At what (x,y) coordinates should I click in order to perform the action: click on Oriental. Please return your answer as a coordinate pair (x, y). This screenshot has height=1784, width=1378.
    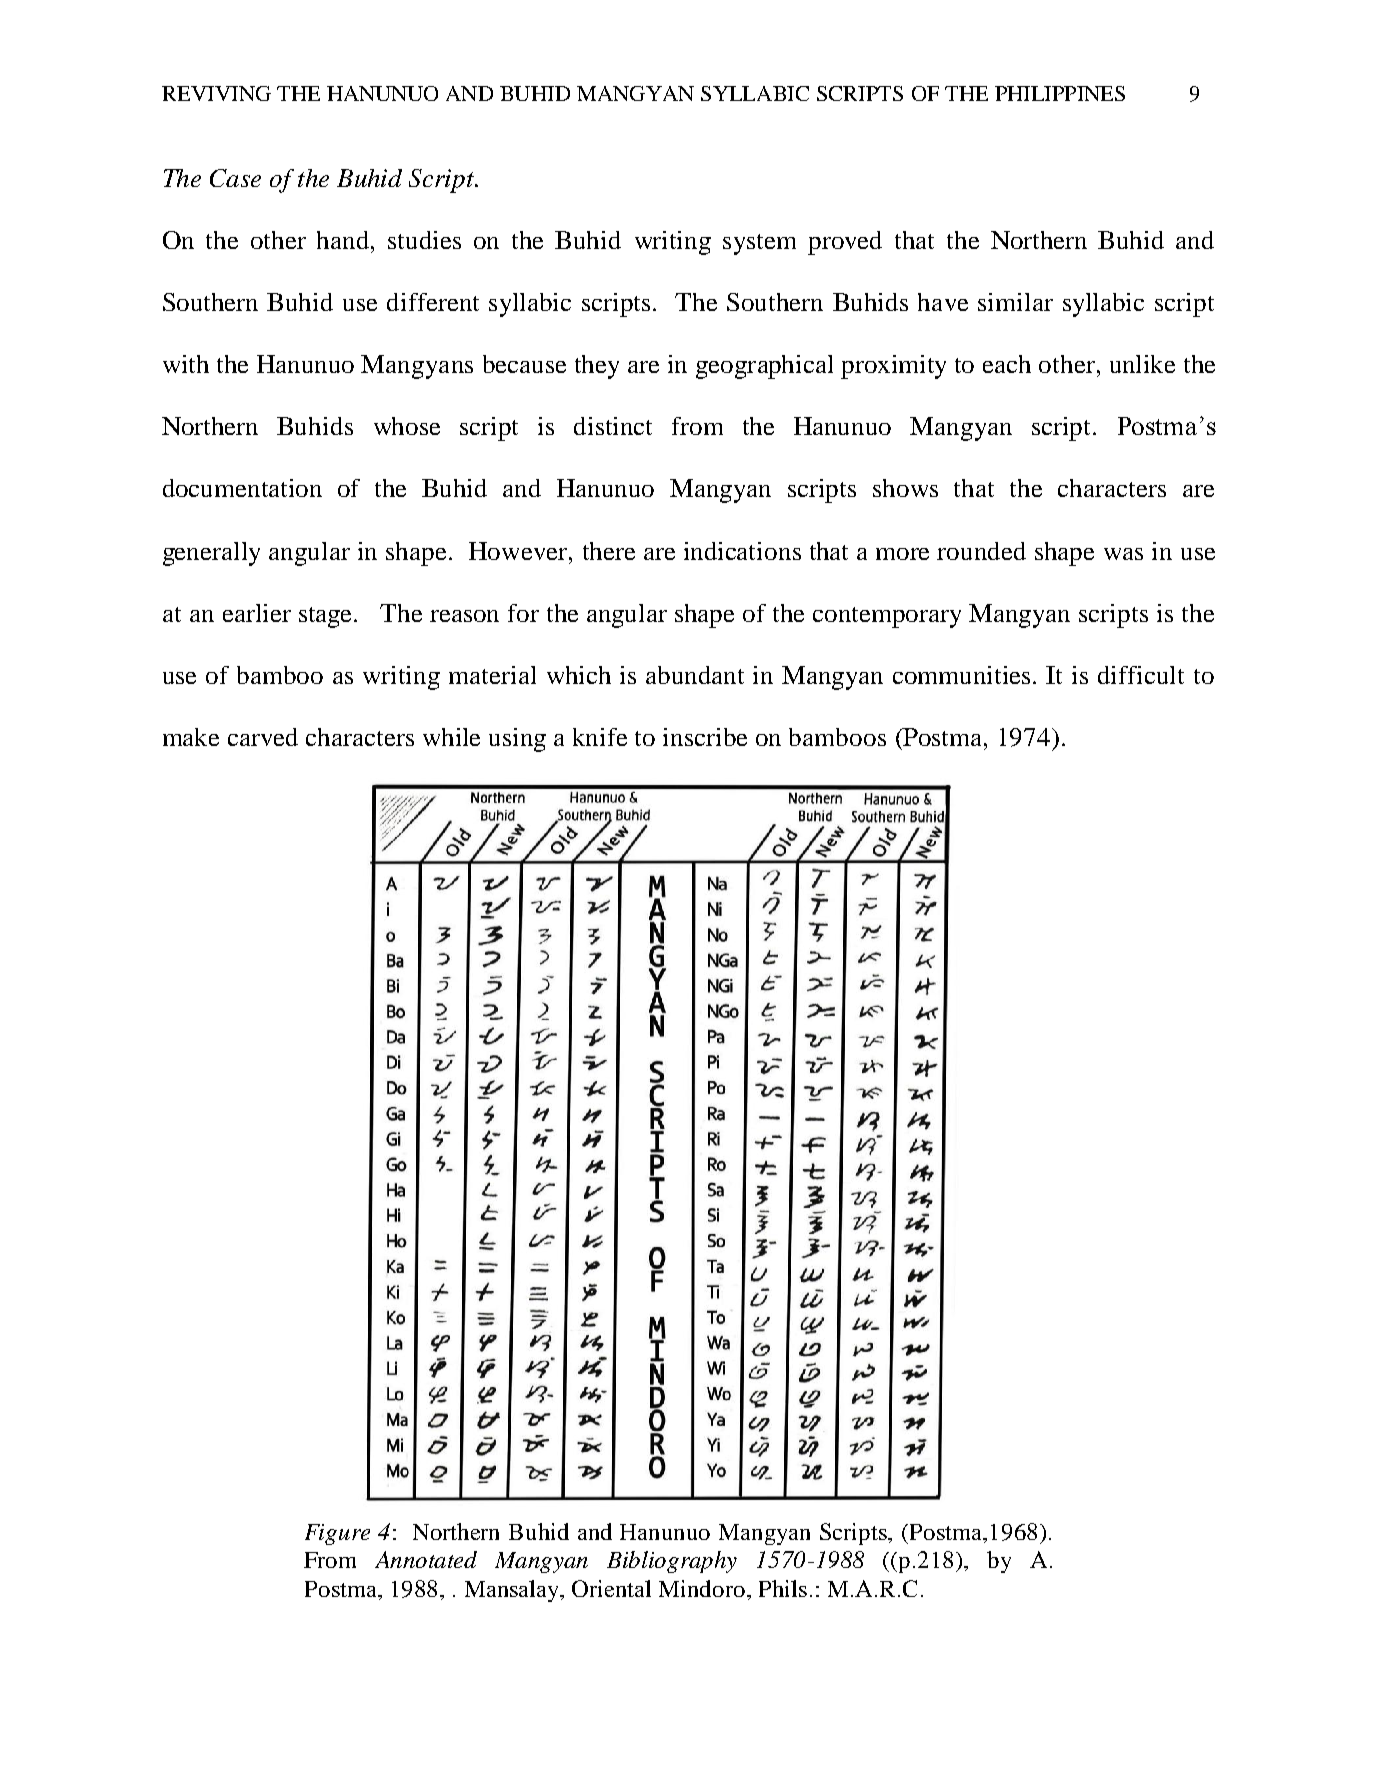
    Looking at the image, I should click on (611, 1588).
